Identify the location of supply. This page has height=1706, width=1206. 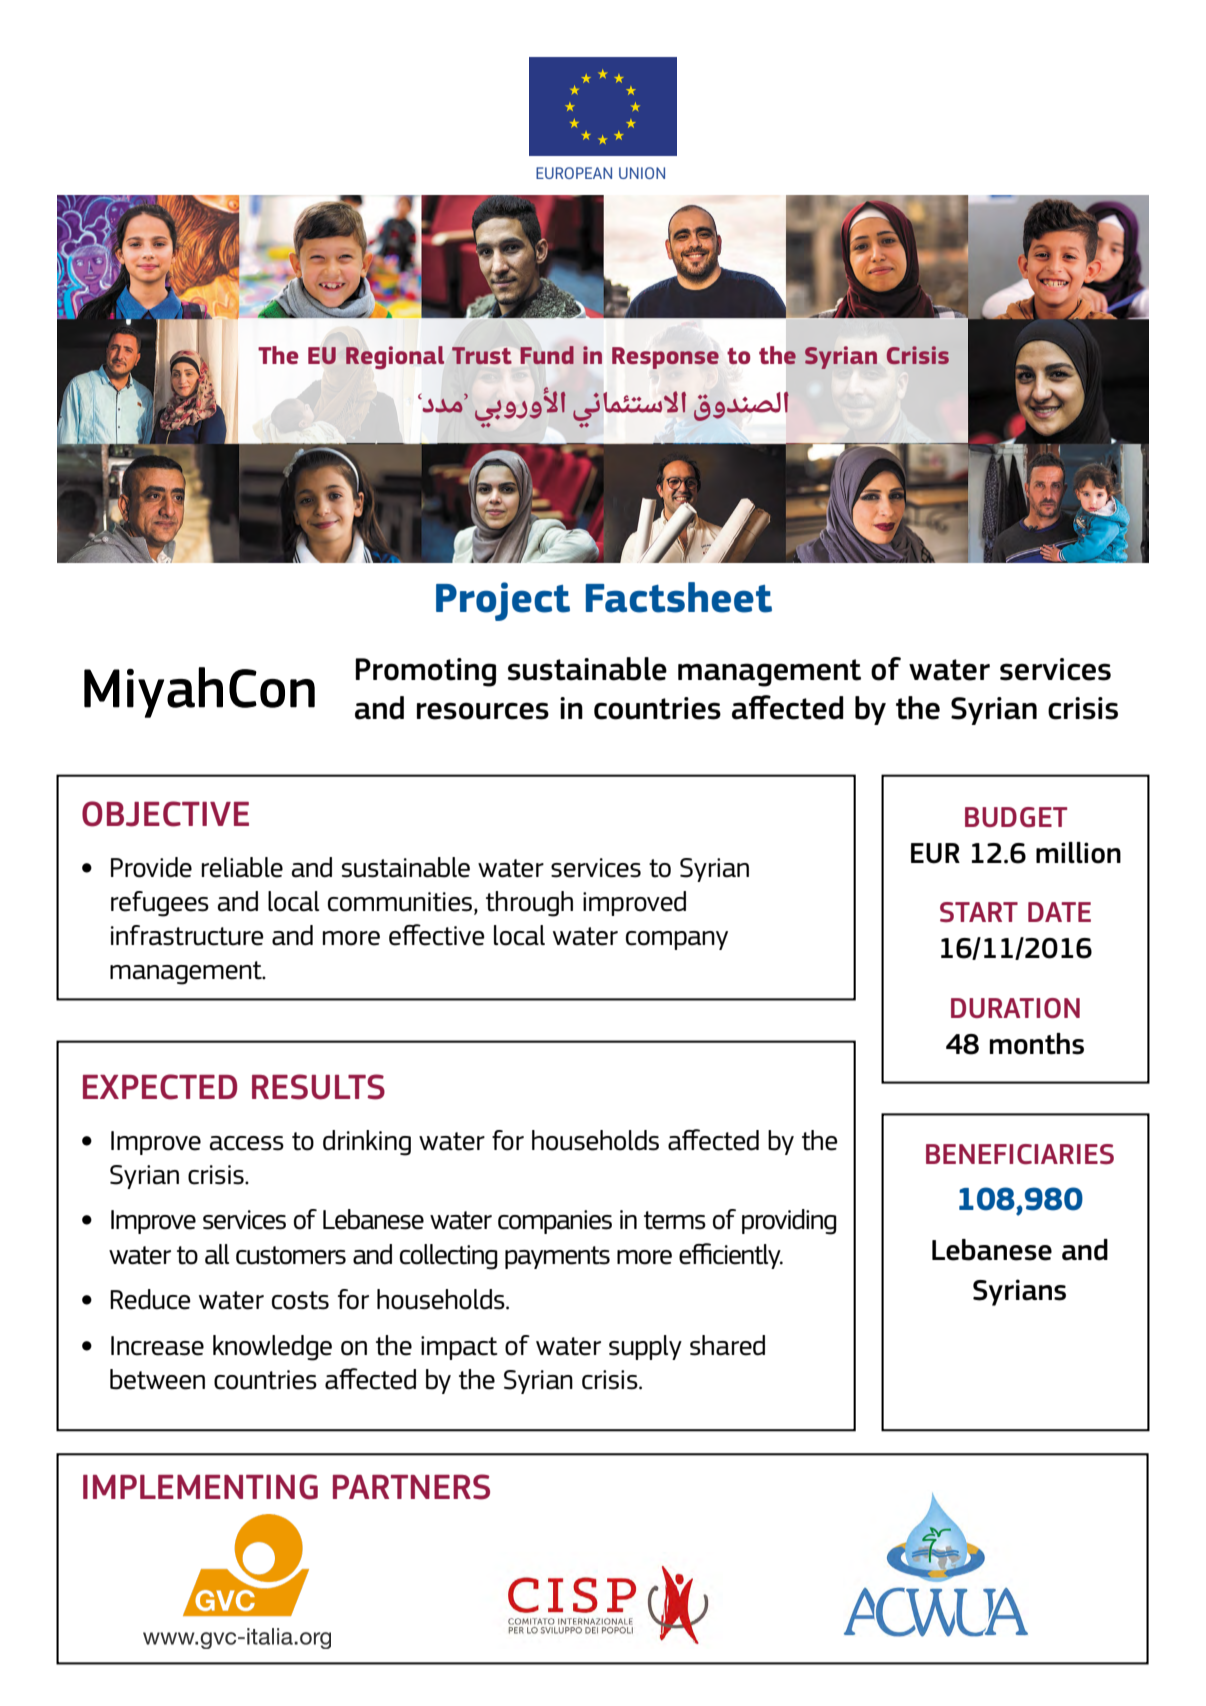
(645, 1347).
